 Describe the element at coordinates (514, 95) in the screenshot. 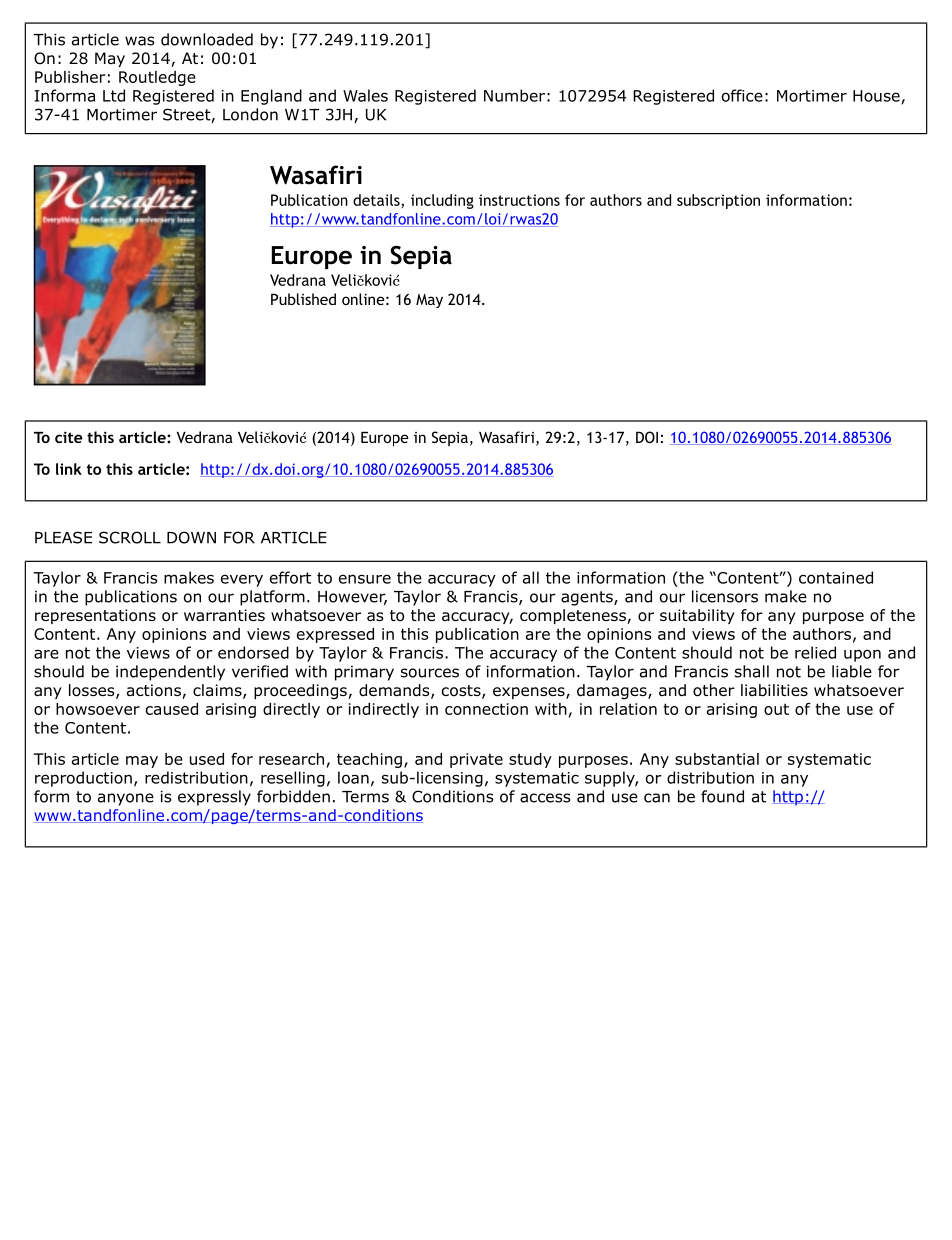

I see `Number` at that location.
